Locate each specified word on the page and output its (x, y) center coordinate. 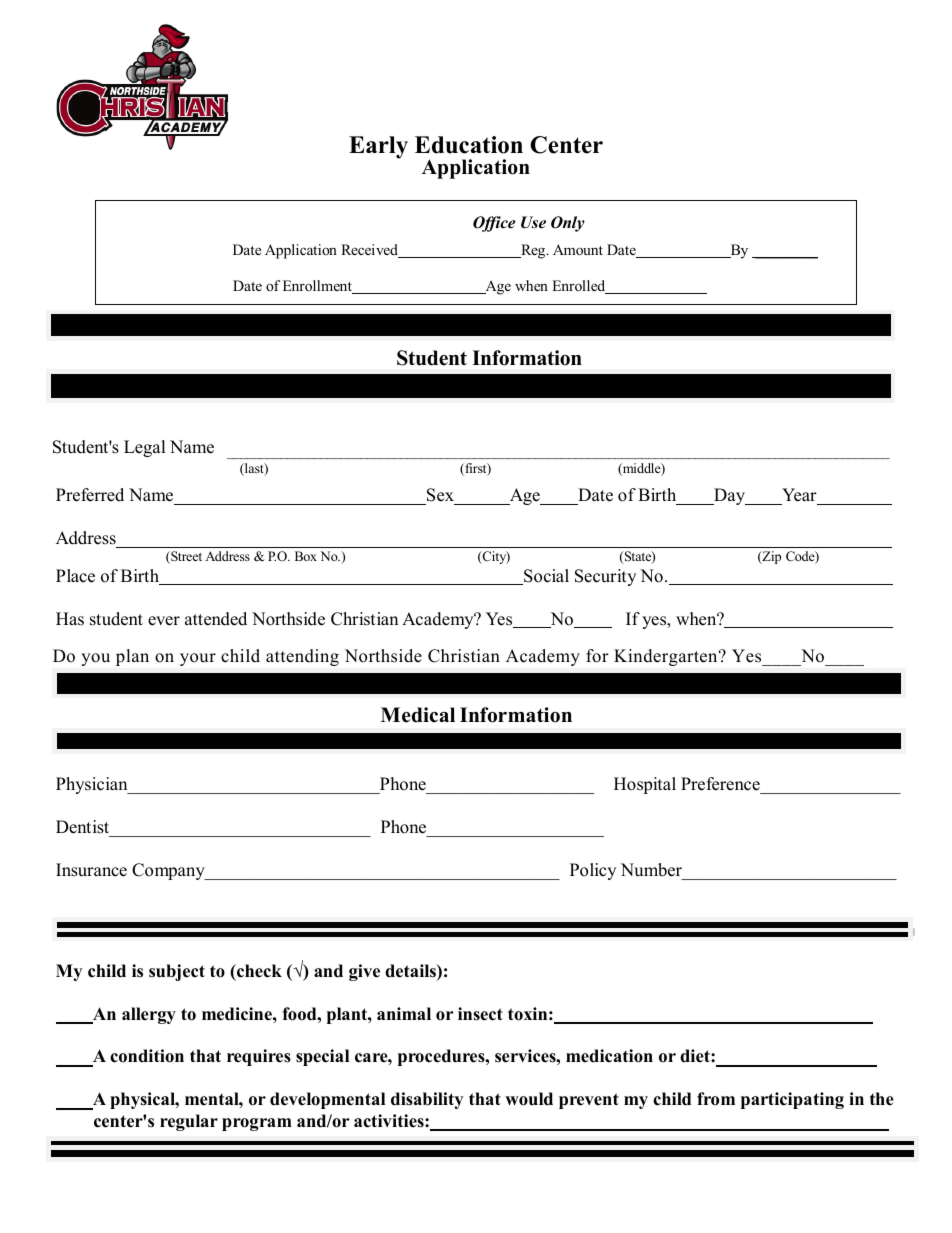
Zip (770, 557)
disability (427, 1100)
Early (378, 147)
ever (164, 621)
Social (545, 577)
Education (469, 145)
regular (189, 1122)
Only (568, 224)
